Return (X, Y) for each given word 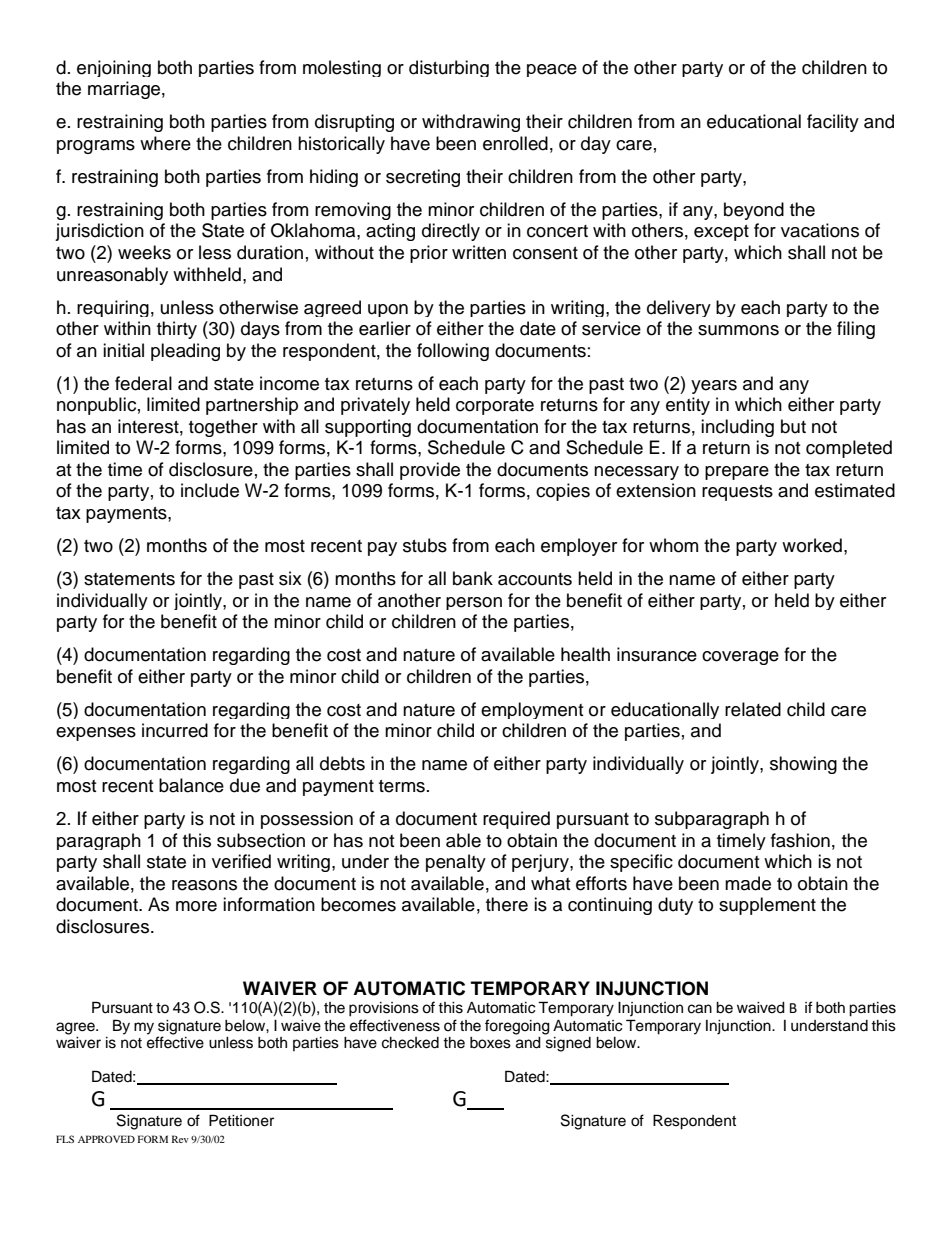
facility (833, 123)
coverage (740, 658)
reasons (204, 885)
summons (738, 330)
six (290, 578)
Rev (180, 1139)
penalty (456, 863)
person (474, 603)
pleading (185, 352)
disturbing (449, 68)
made (748, 883)
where (165, 143)
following (453, 352)
